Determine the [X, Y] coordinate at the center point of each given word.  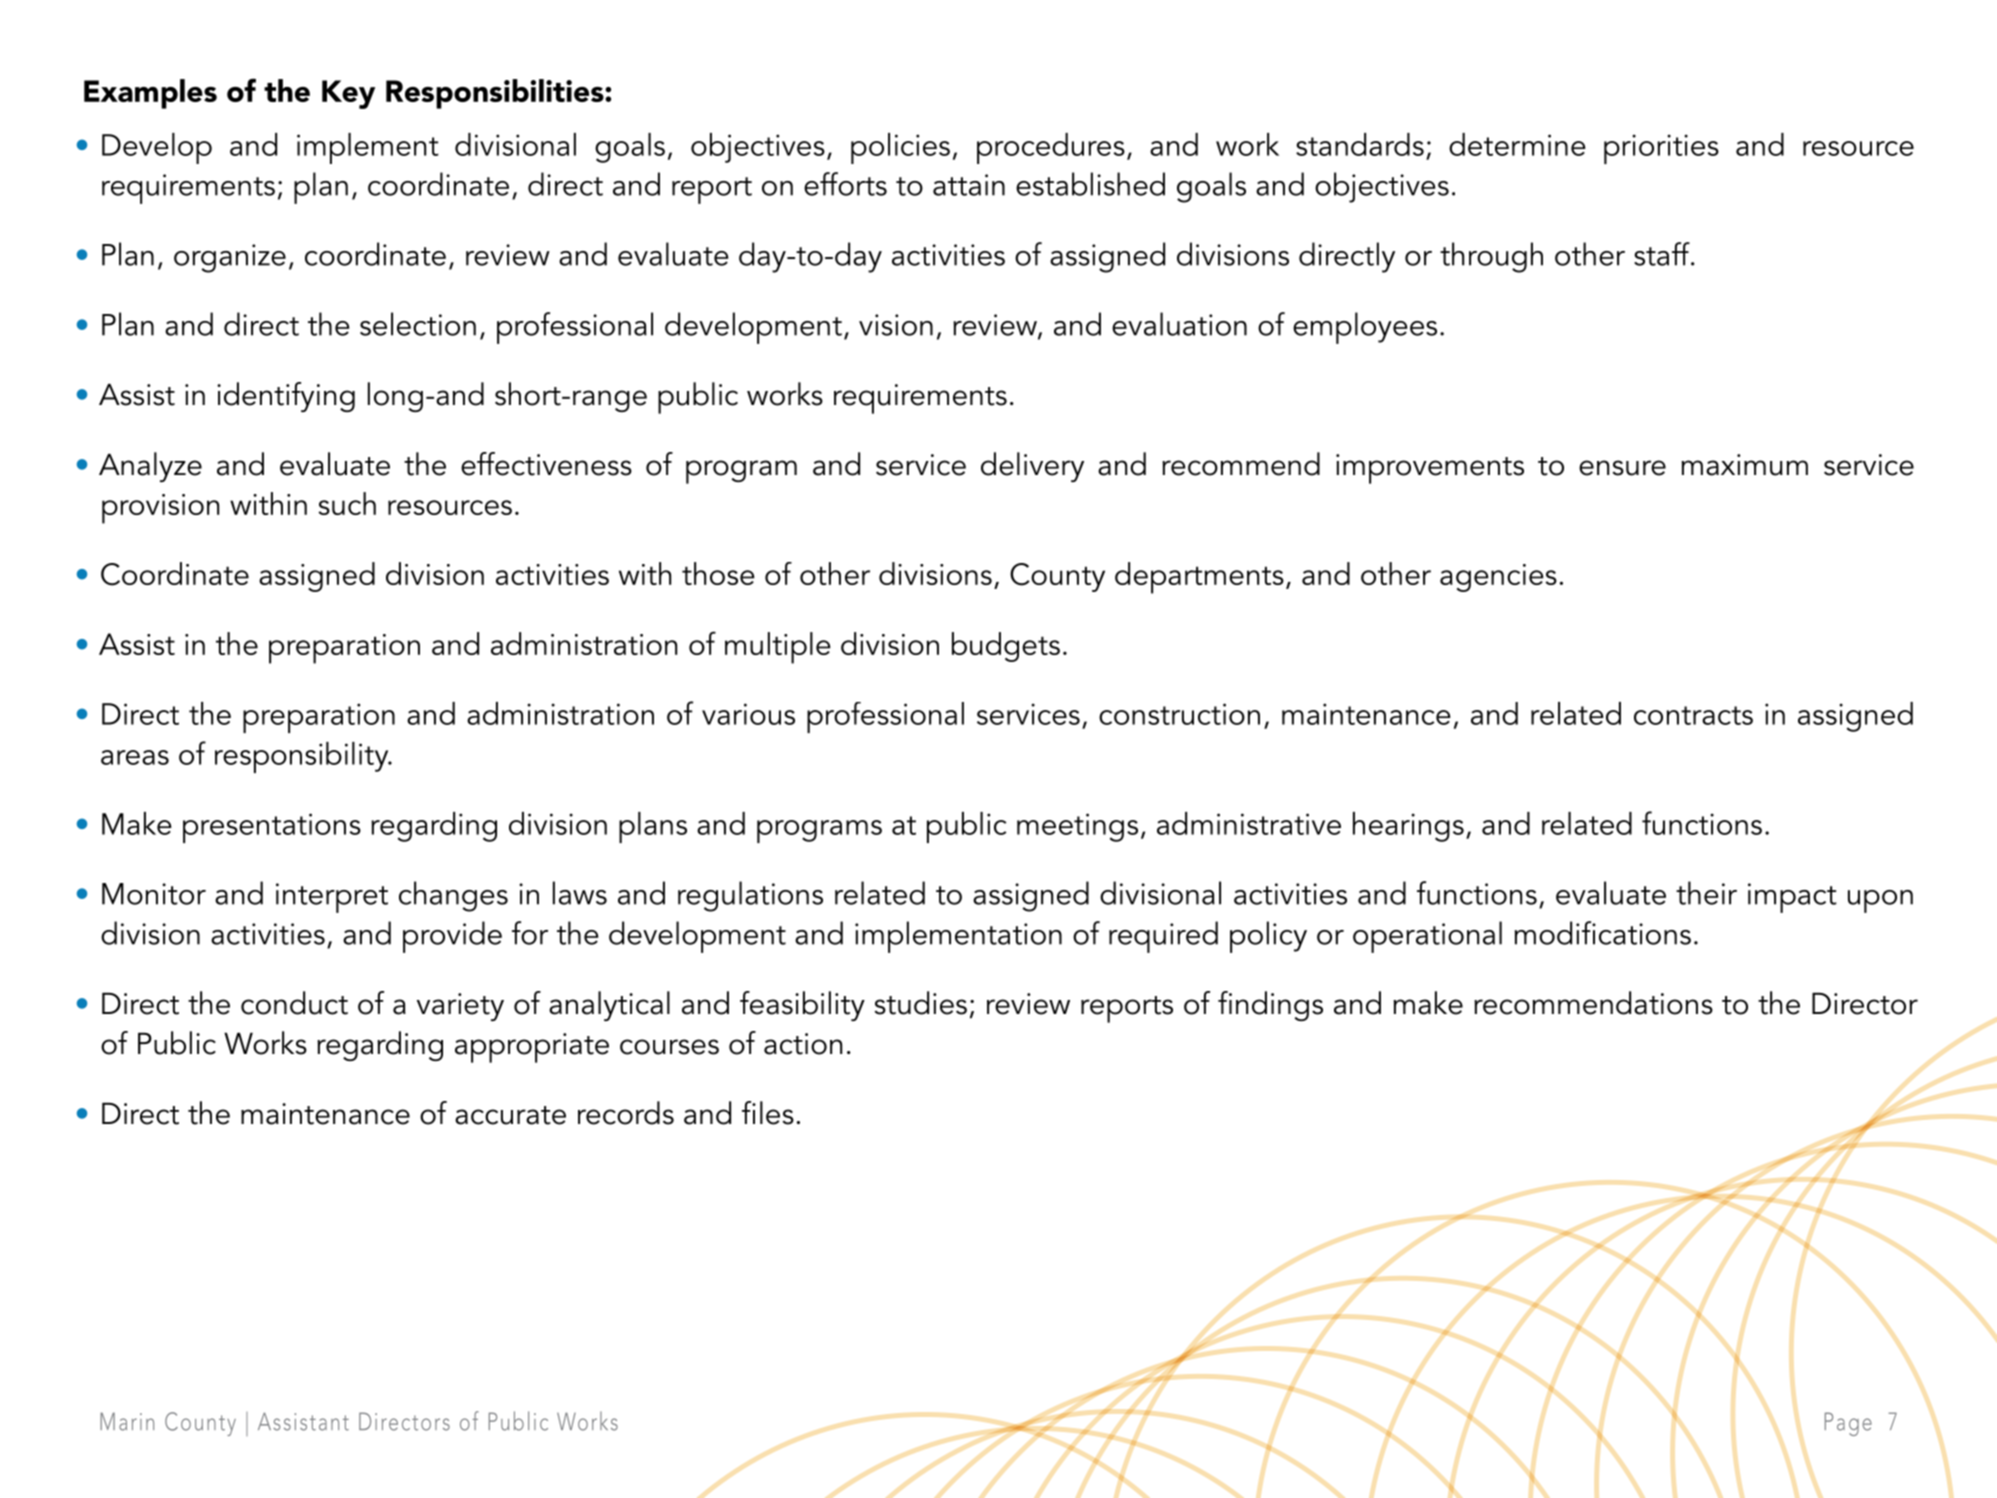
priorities [1661, 149]
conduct [294, 1003]
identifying [286, 397]
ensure [1622, 468]
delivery [1032, 467]
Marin [127, 1421]
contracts [1693, 715]
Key [348, 94]
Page [1848, 1424]
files [768, 1113]
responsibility [303, 757]
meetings [1077, 827]
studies [920, 1003]
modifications [1603, 933]
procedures [1051, 148]
